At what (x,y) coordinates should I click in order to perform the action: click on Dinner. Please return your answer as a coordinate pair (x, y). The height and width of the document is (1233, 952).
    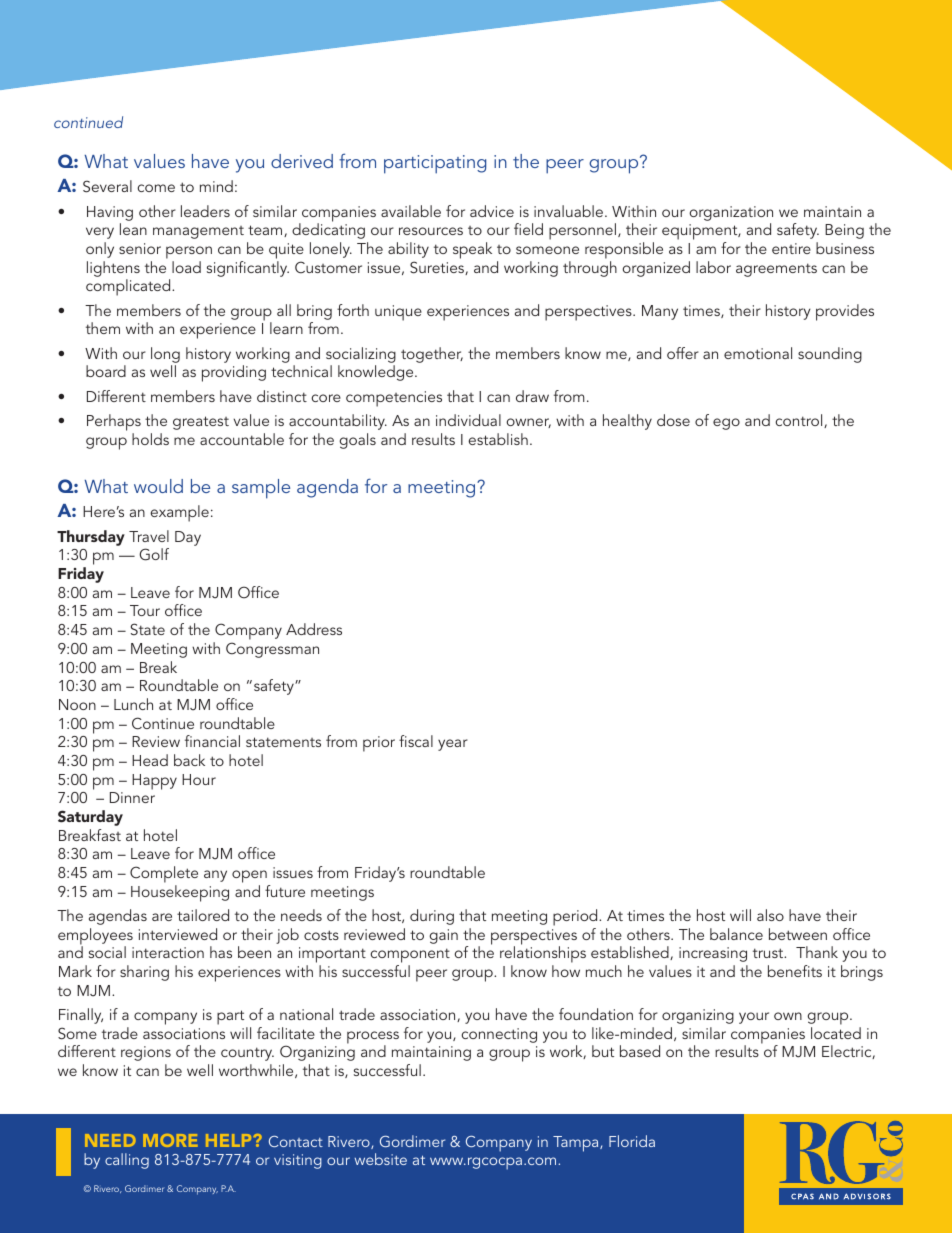
    Looking at the image, I should click on (132, 797).
